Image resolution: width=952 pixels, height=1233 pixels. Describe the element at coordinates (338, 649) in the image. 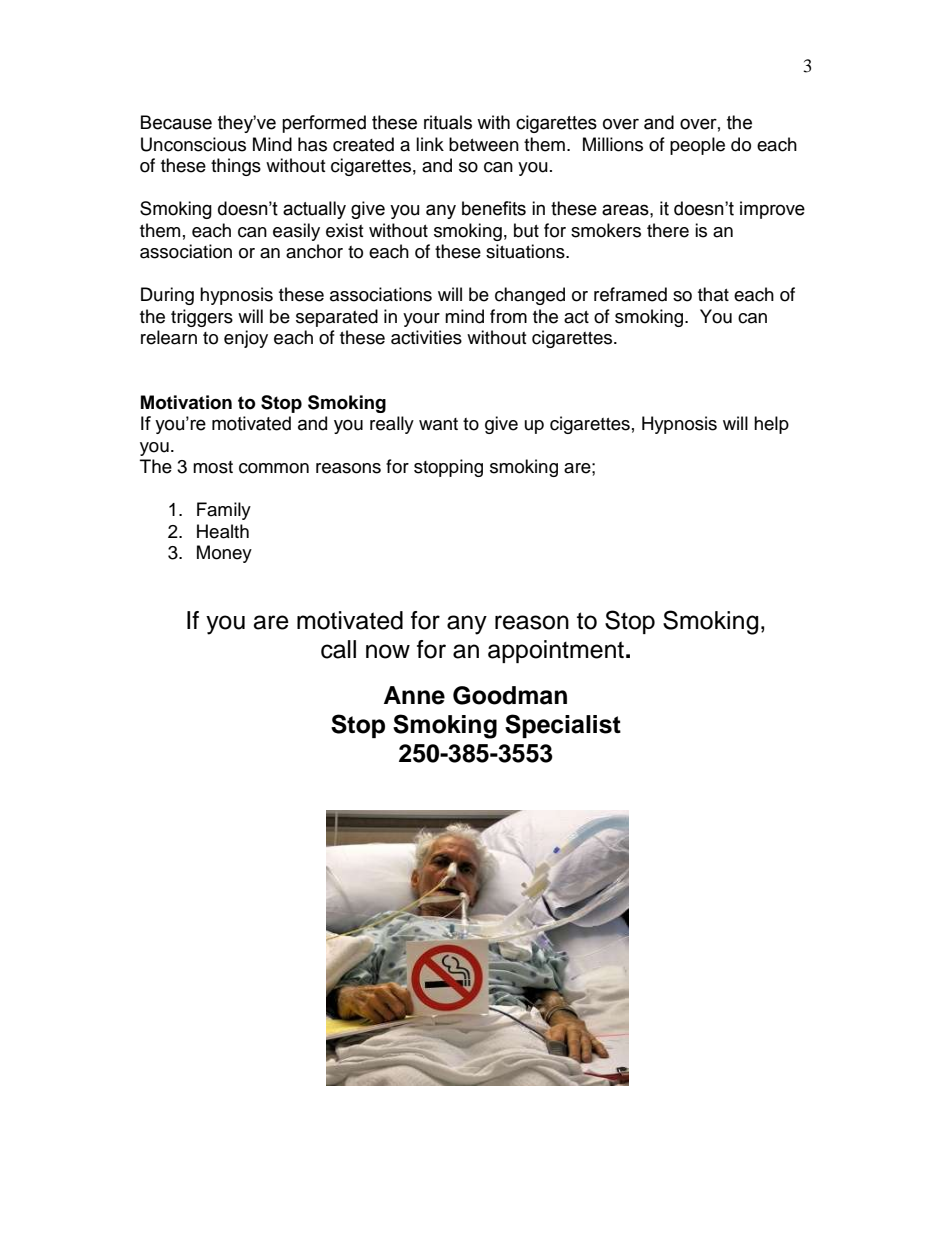

I see `call` at that location.
